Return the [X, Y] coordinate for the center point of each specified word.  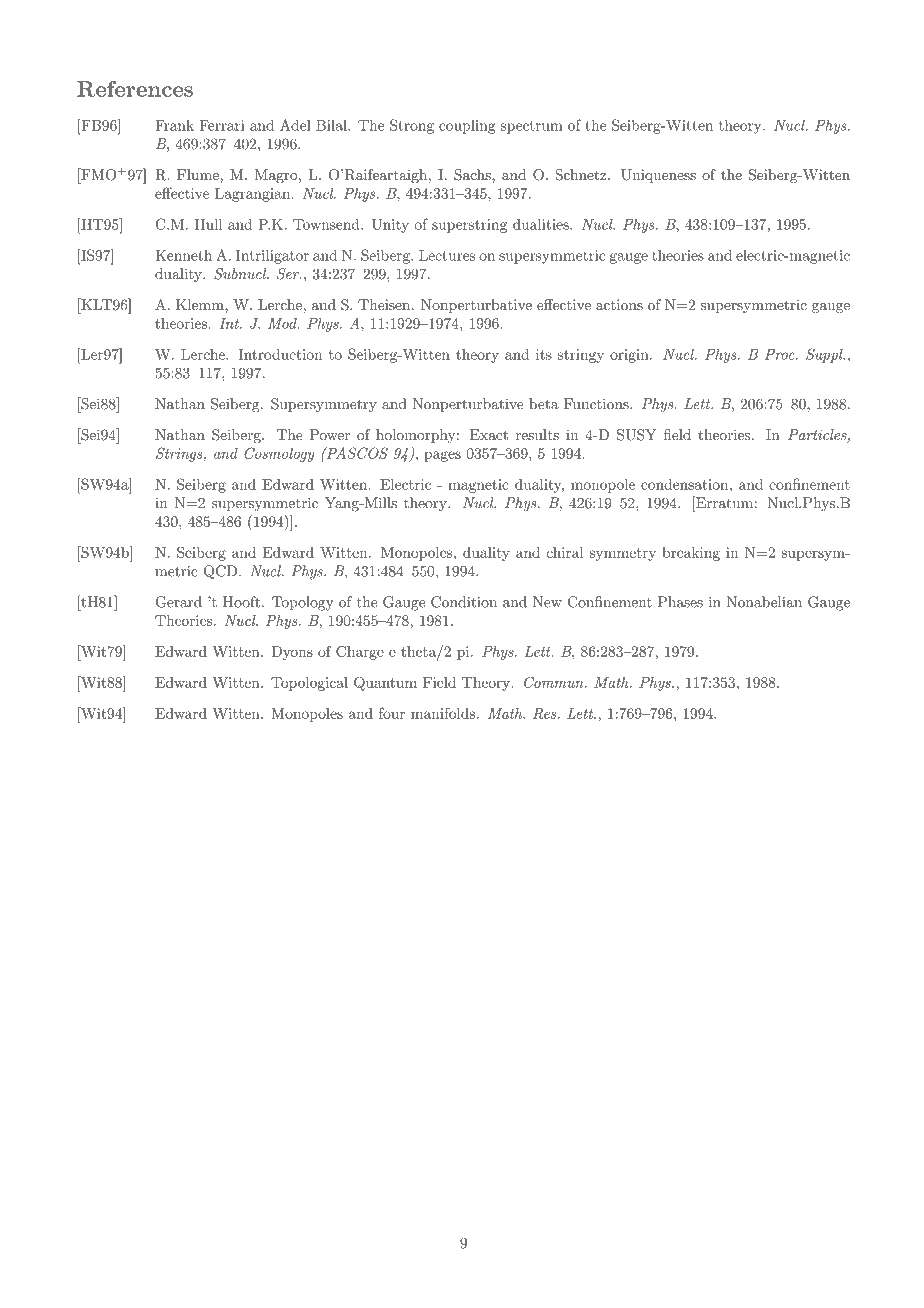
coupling [467, 126]
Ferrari [222, 125]
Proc [781, 354]
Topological [309, 684]
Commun [555, 682]
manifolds [443, 713]
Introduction [280, 354]
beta [544, 404]
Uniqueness [658, 176]
